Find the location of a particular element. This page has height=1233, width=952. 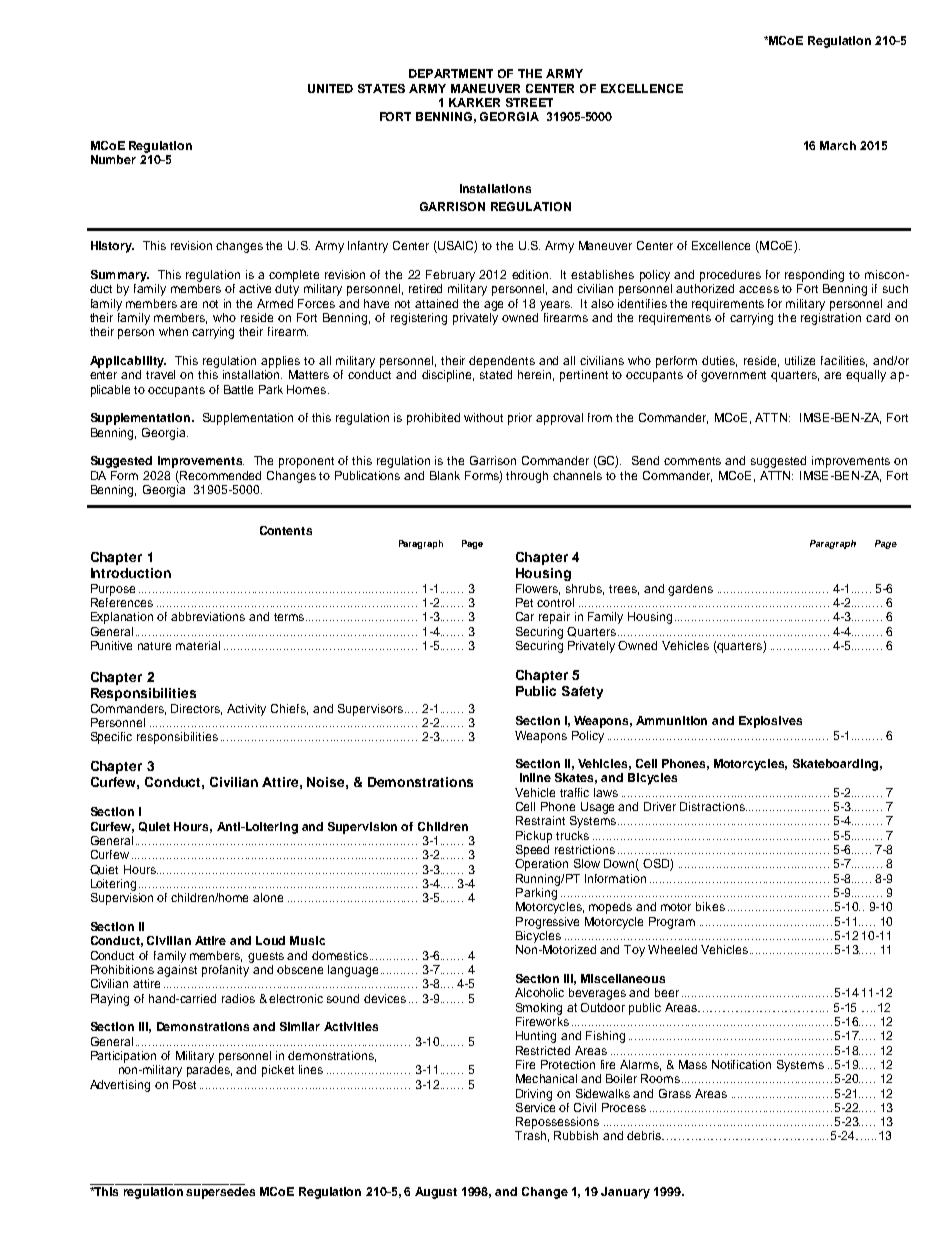

Number is located at coordinates (113, 159).
